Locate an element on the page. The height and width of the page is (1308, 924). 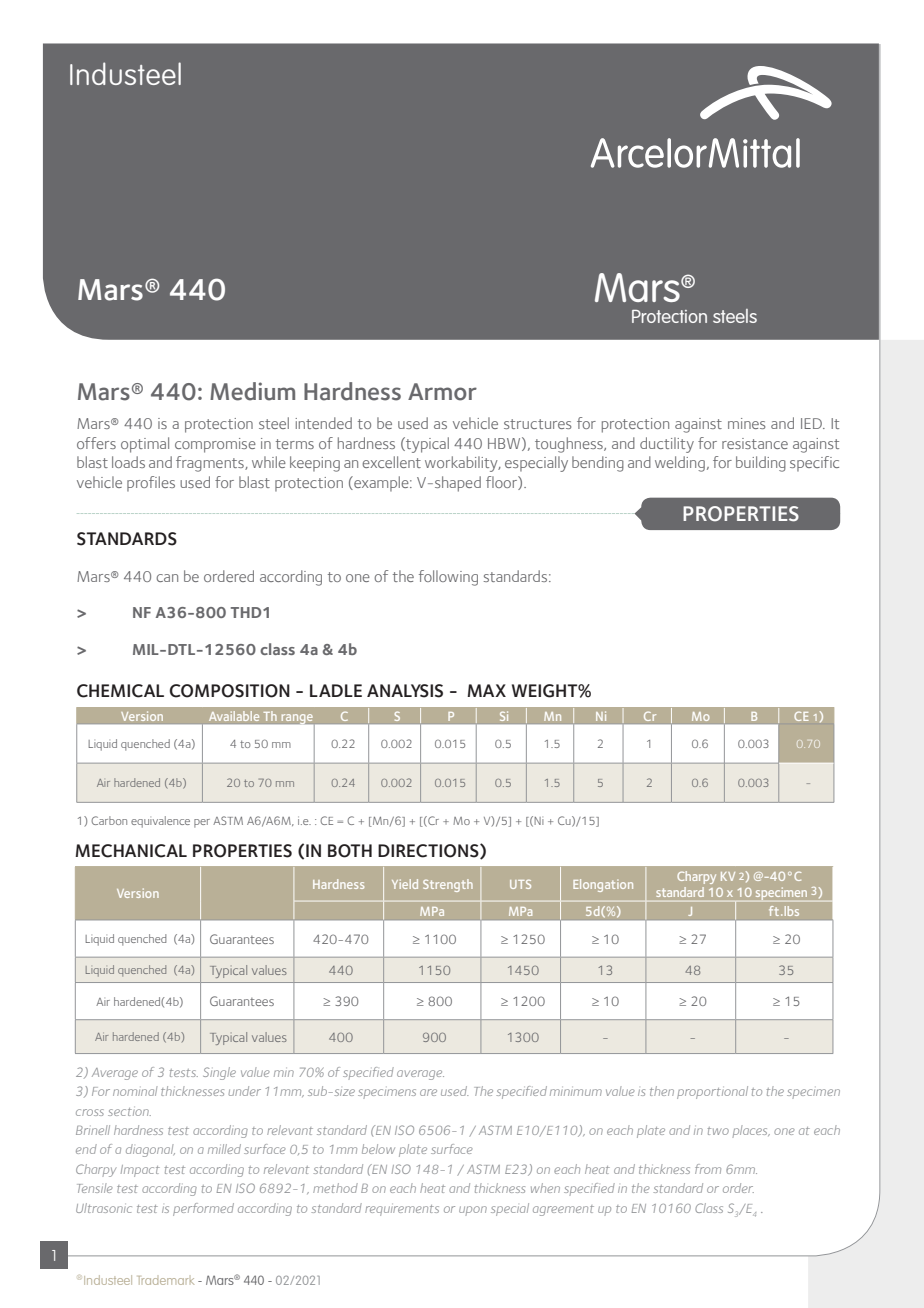
Armor is located at coordinates (442, 392).
